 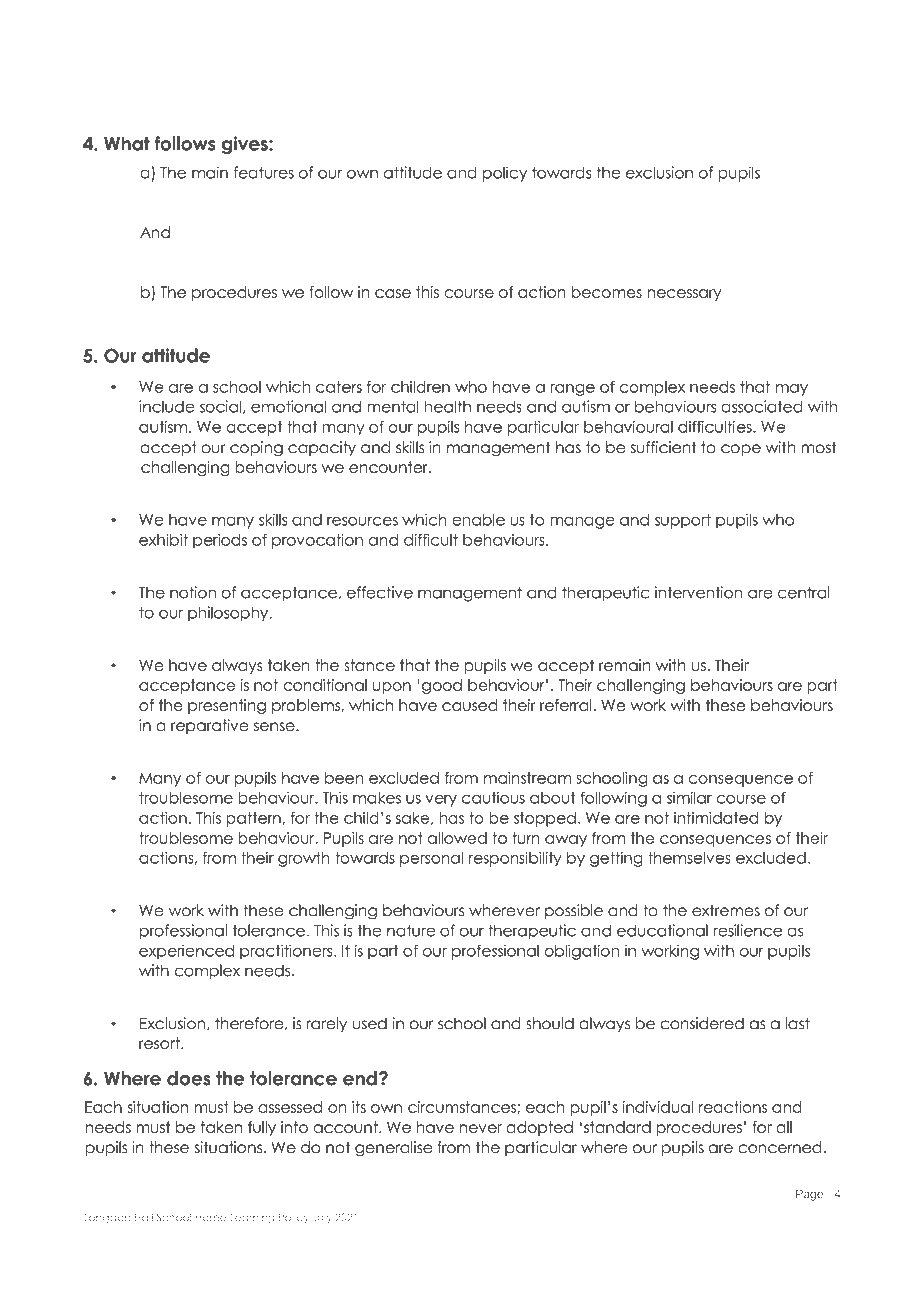 What do you see at coordinates (186, 952) in the page?
I see `experienced` at bounding box center [186, 952].
